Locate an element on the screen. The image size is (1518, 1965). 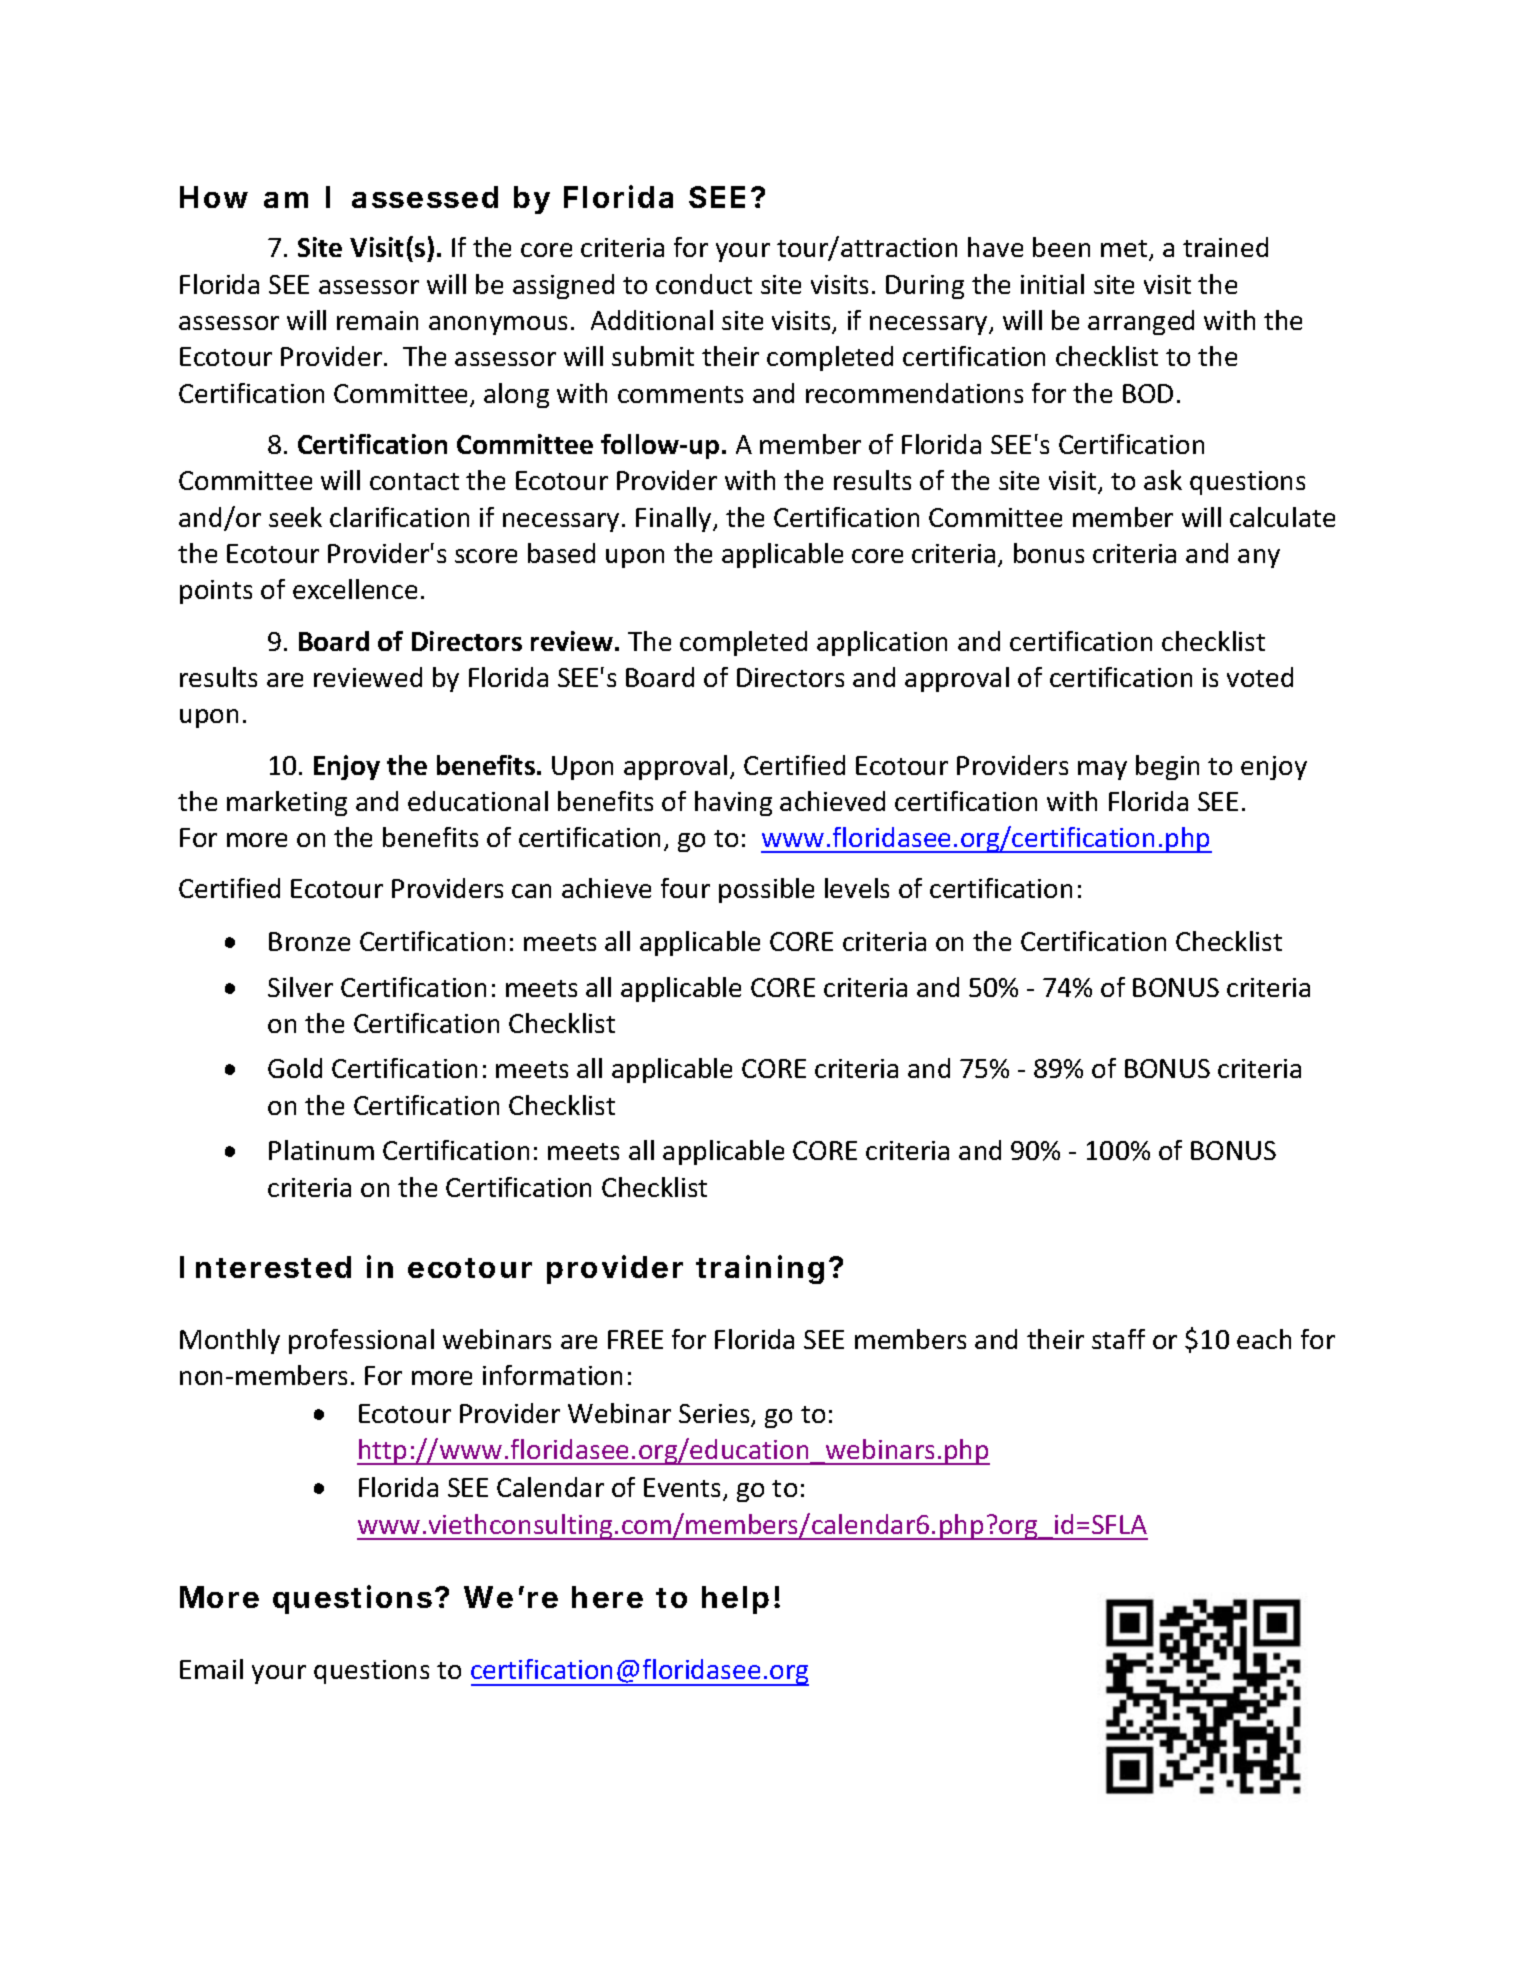
met is located at coordinates (1125, 250).
